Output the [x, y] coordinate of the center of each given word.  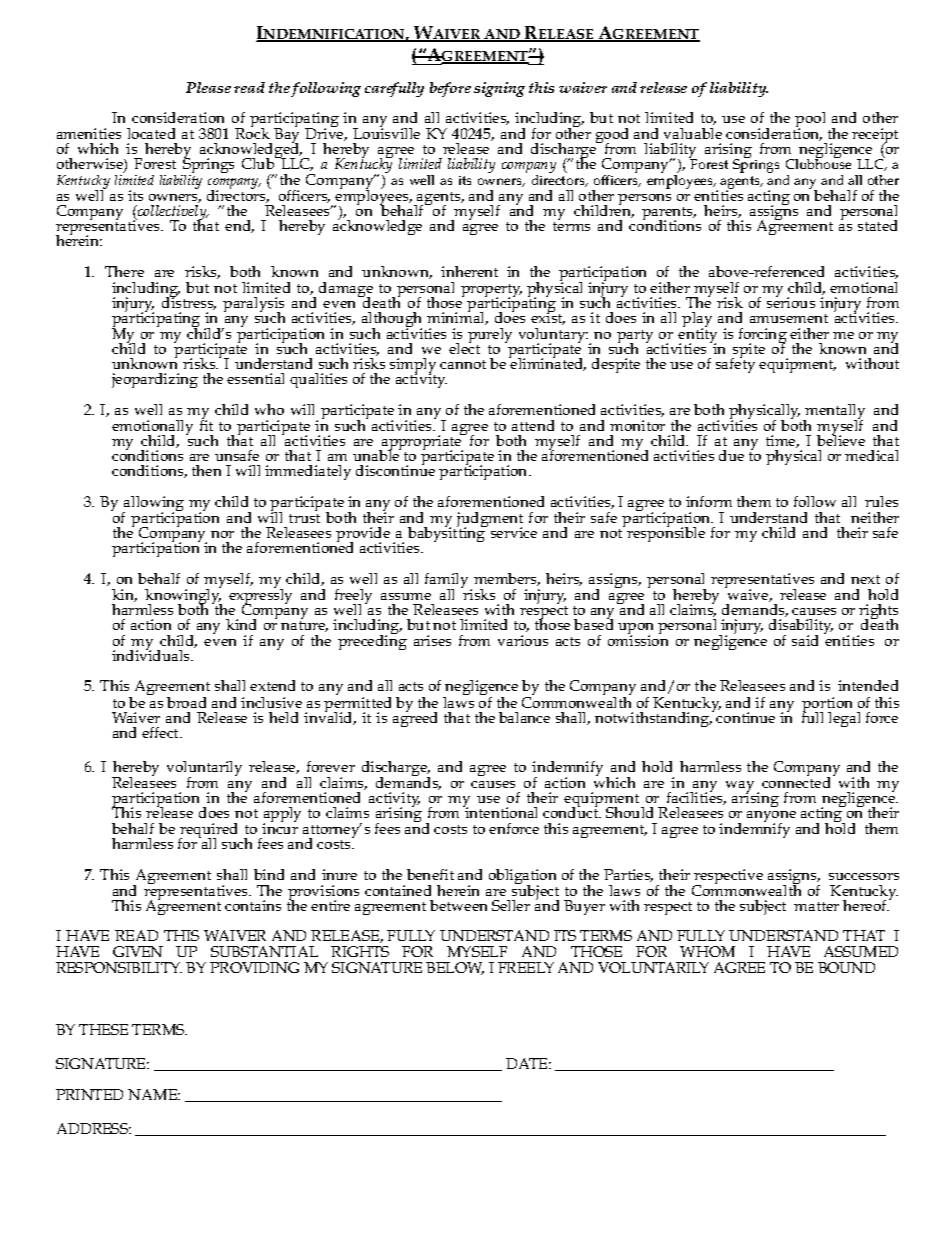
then [206, 470]
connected [798, 781]
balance [524, 717]
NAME [154, 1094]
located [151, 133]
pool [810, 121]
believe [841, 439]
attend [533, 425]
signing [499, 89]
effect [161, 732]
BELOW [455, 968]
